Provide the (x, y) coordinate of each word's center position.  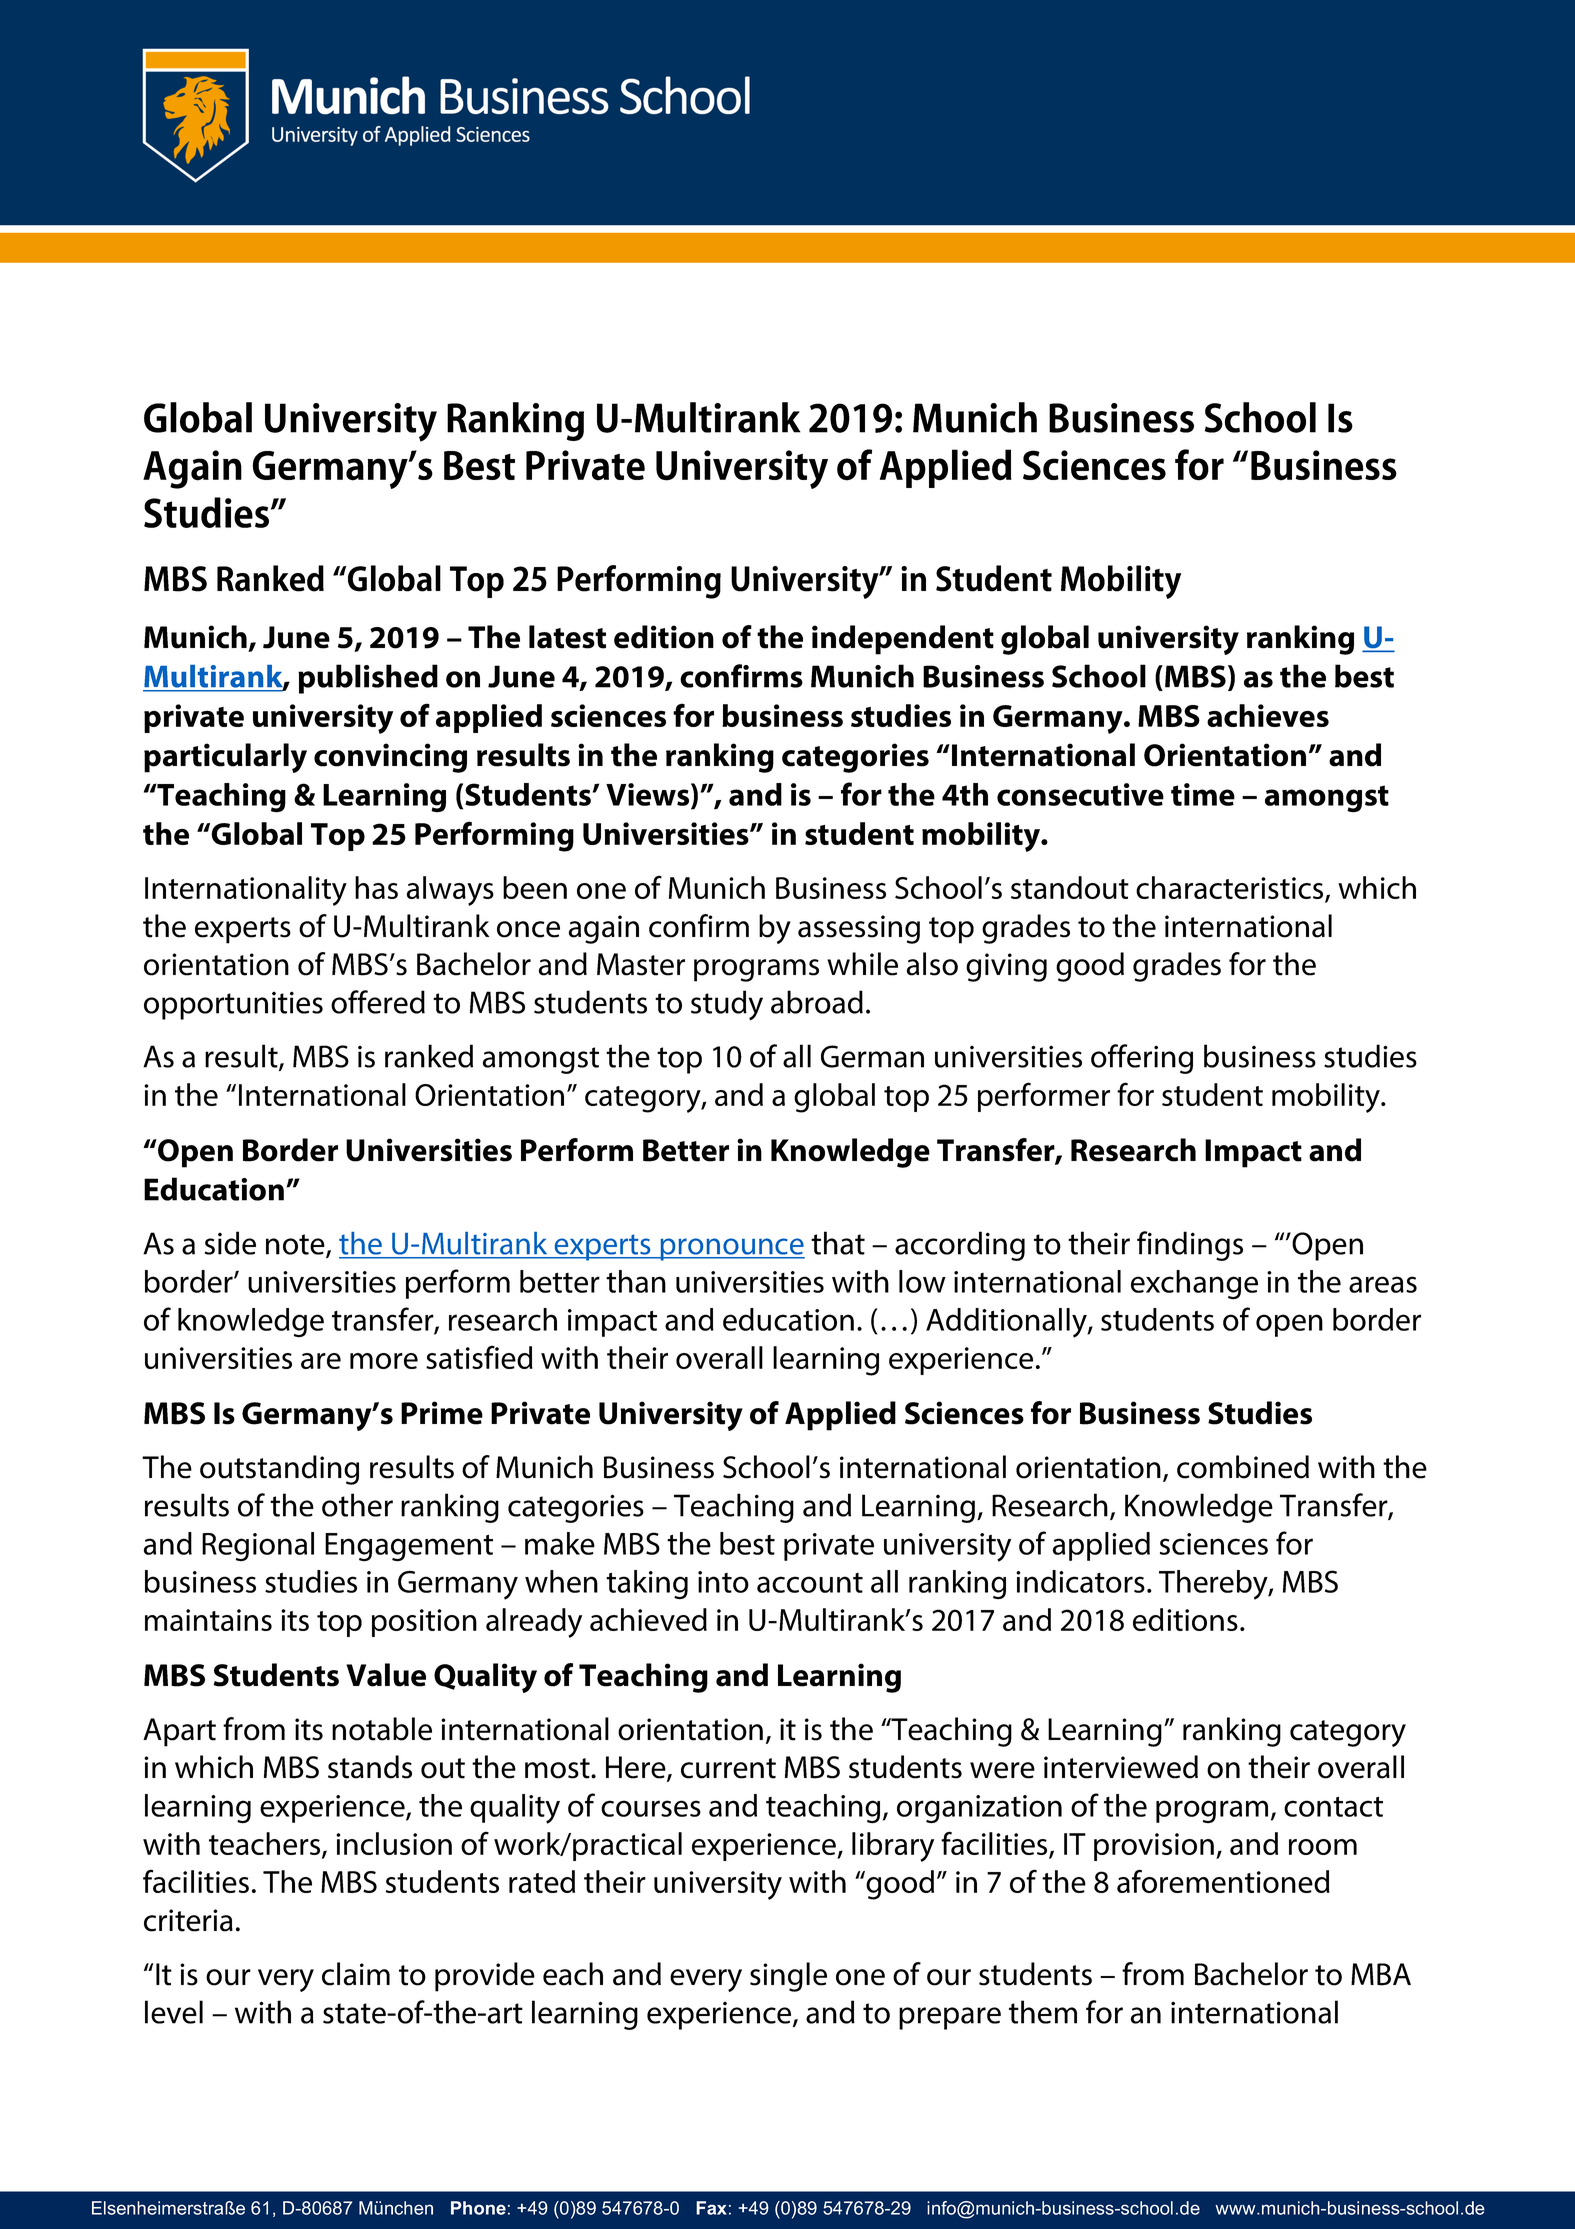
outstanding (279, 1470)
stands (370, 1767)
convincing (390, 758)
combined (1243, 1467)
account (810, 1583)
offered (378, 1002)
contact (1333, 1806)
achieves (1268, 715)
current (728, 1768)
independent (903, 640)
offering (1142, 1059)
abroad (817, 1002)
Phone (478, 2208)
